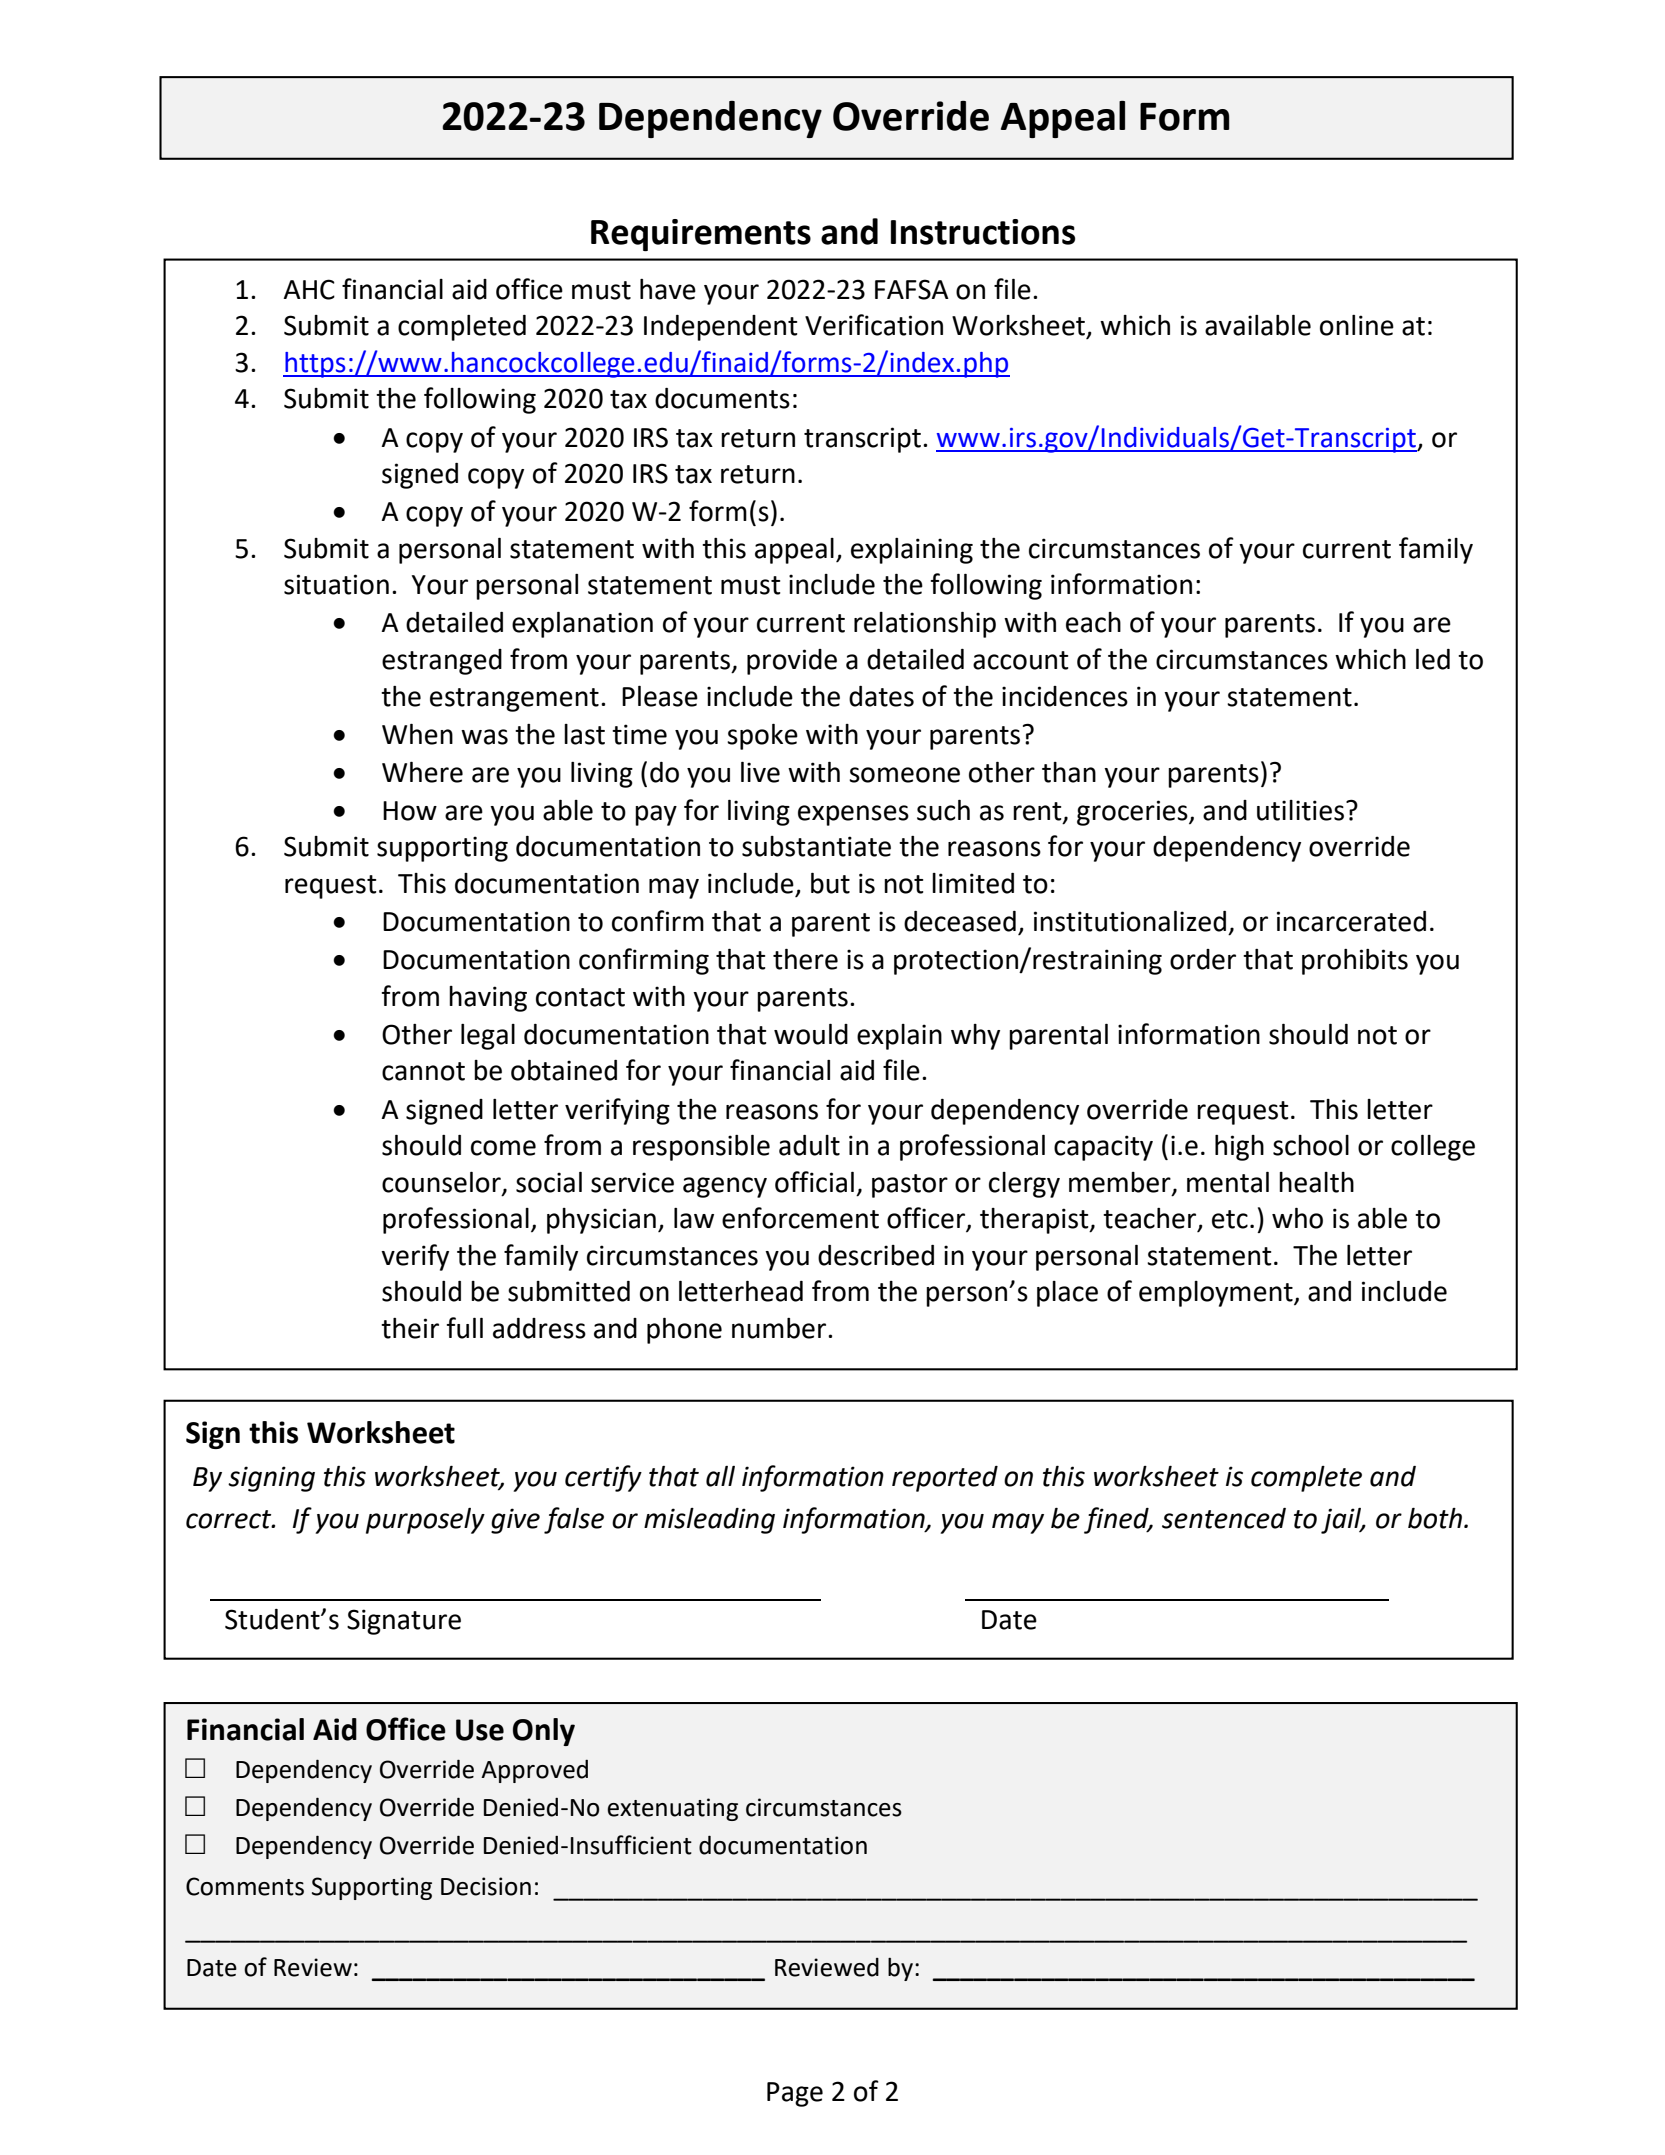 The width and height of the screenshot is (1665, 2155). Describe the element at coordinates (486, 1886) in the screenshot. I see `Decision` at that location.
